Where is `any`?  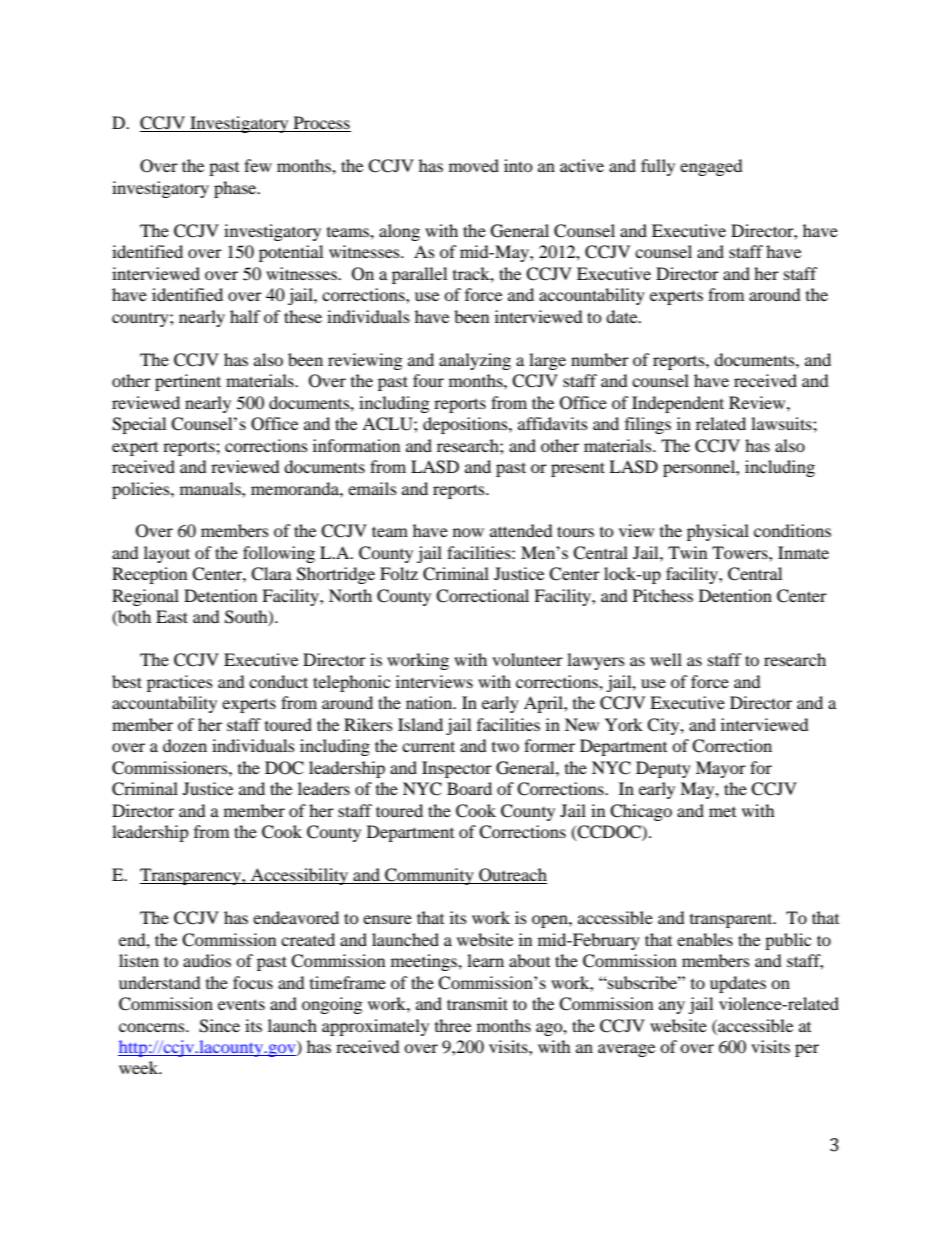 any is located at coordinates (672, 1007).
